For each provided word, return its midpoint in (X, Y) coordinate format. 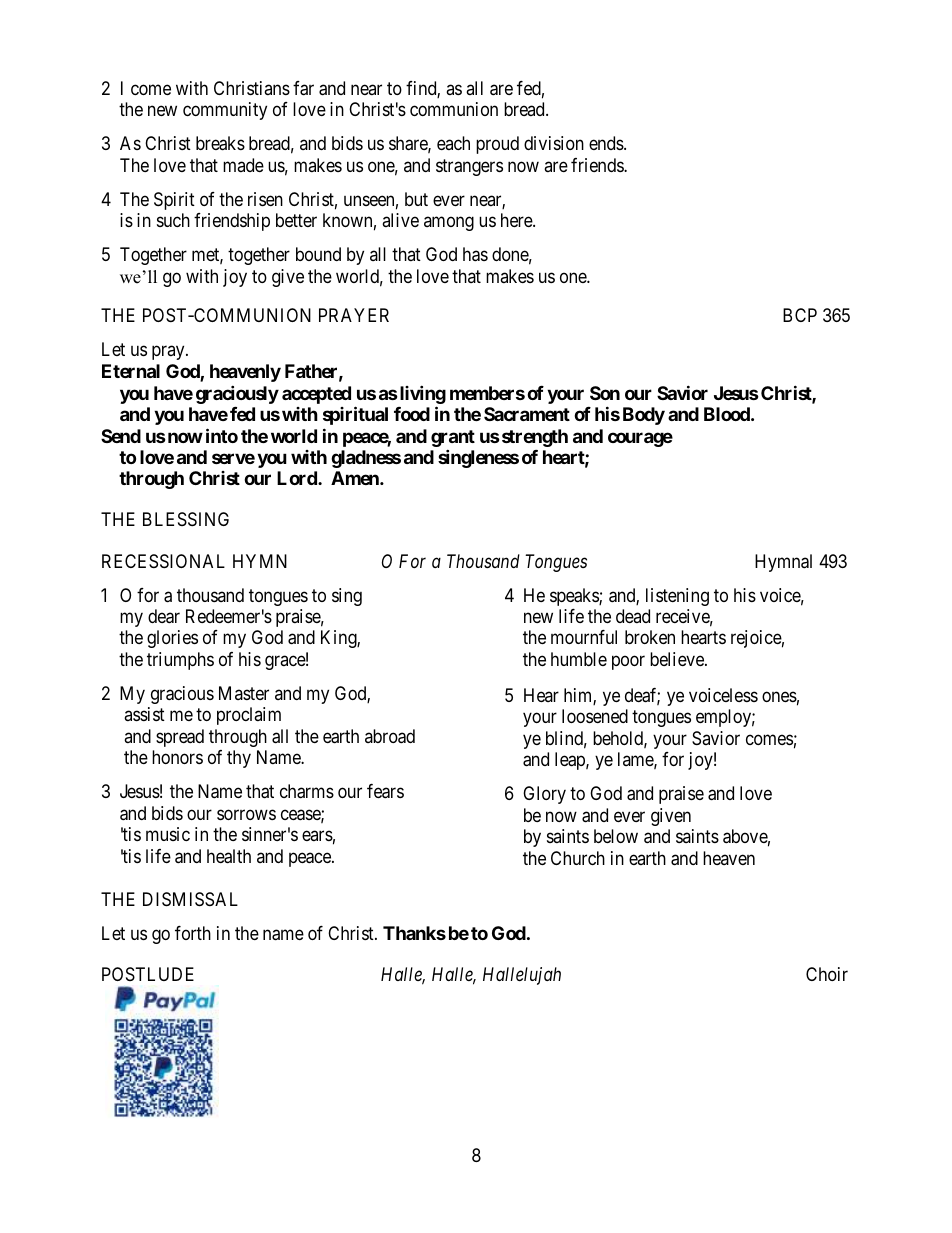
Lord (298, 478)
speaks (575, 597)
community (225, 111)
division (554, 143)
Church (578, 858)
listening (677, 597)
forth (193, 933)
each (453, 143)
